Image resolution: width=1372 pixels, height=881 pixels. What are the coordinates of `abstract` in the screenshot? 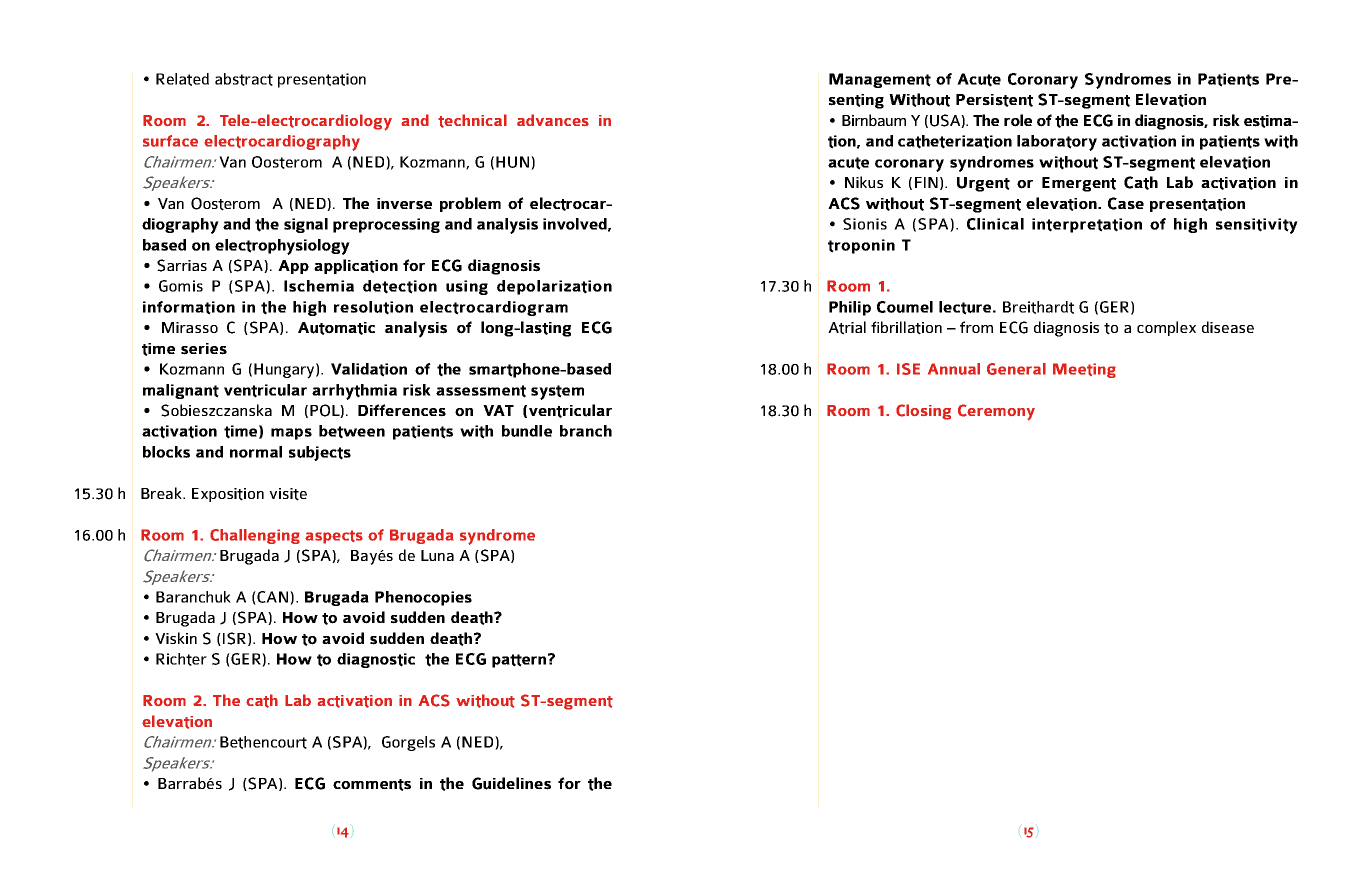 It's located at (244, 79).
